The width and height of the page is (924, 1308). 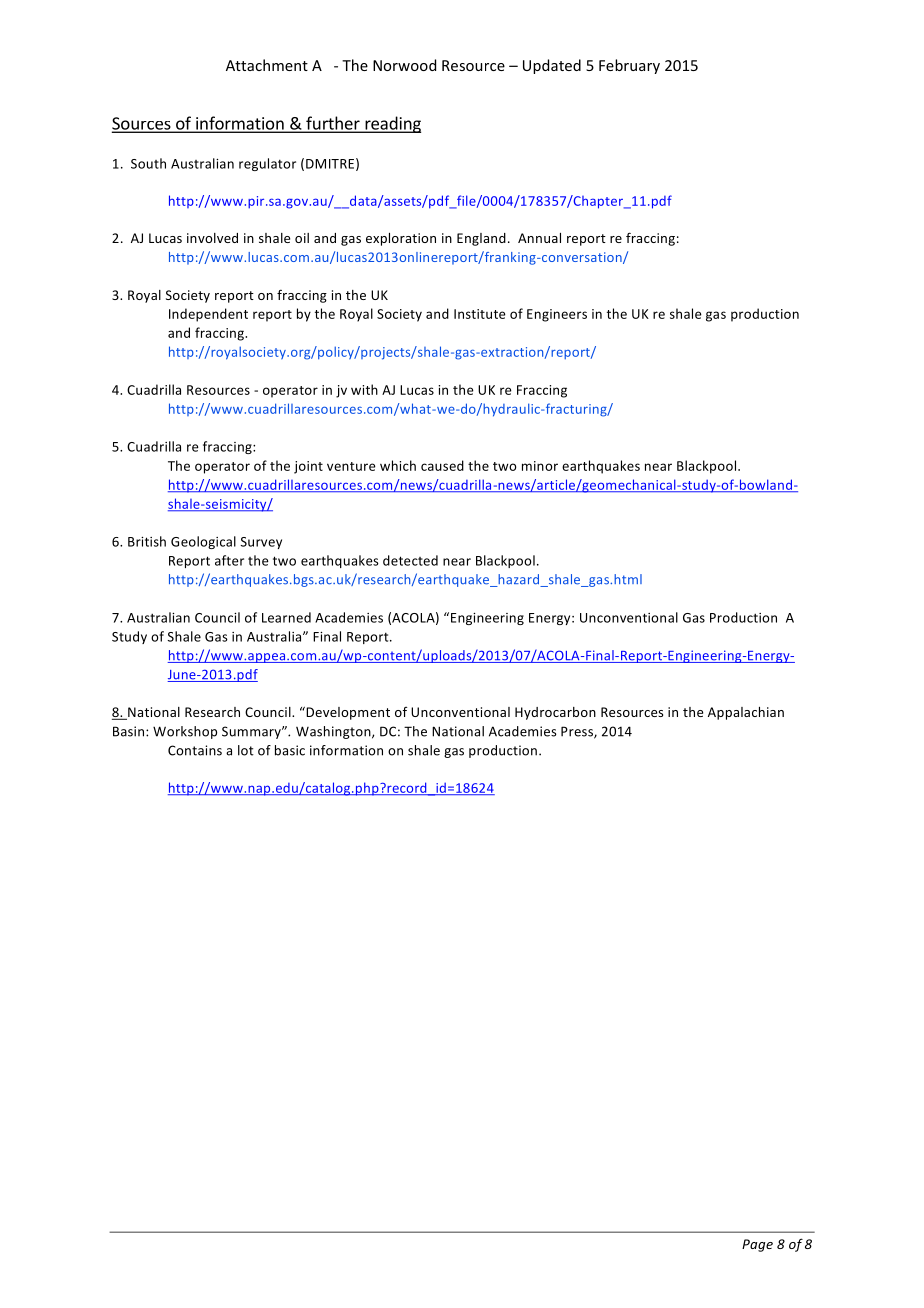 What do you see at coordinates (757, 1245) in the page?
I see `Page` at bounding box center [757, 1245].
